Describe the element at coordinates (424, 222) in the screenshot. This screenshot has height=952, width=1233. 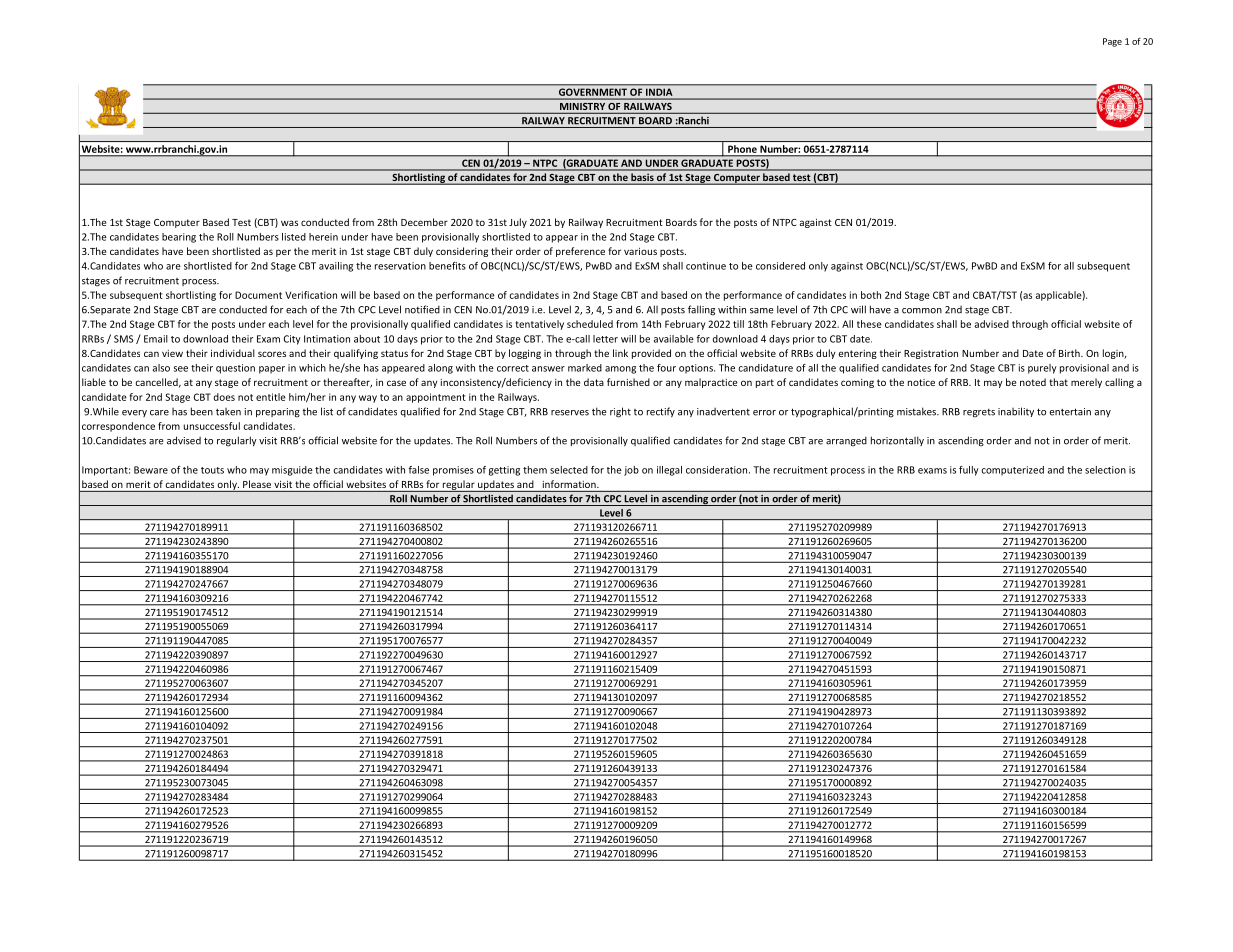
I see `December` at that location.
